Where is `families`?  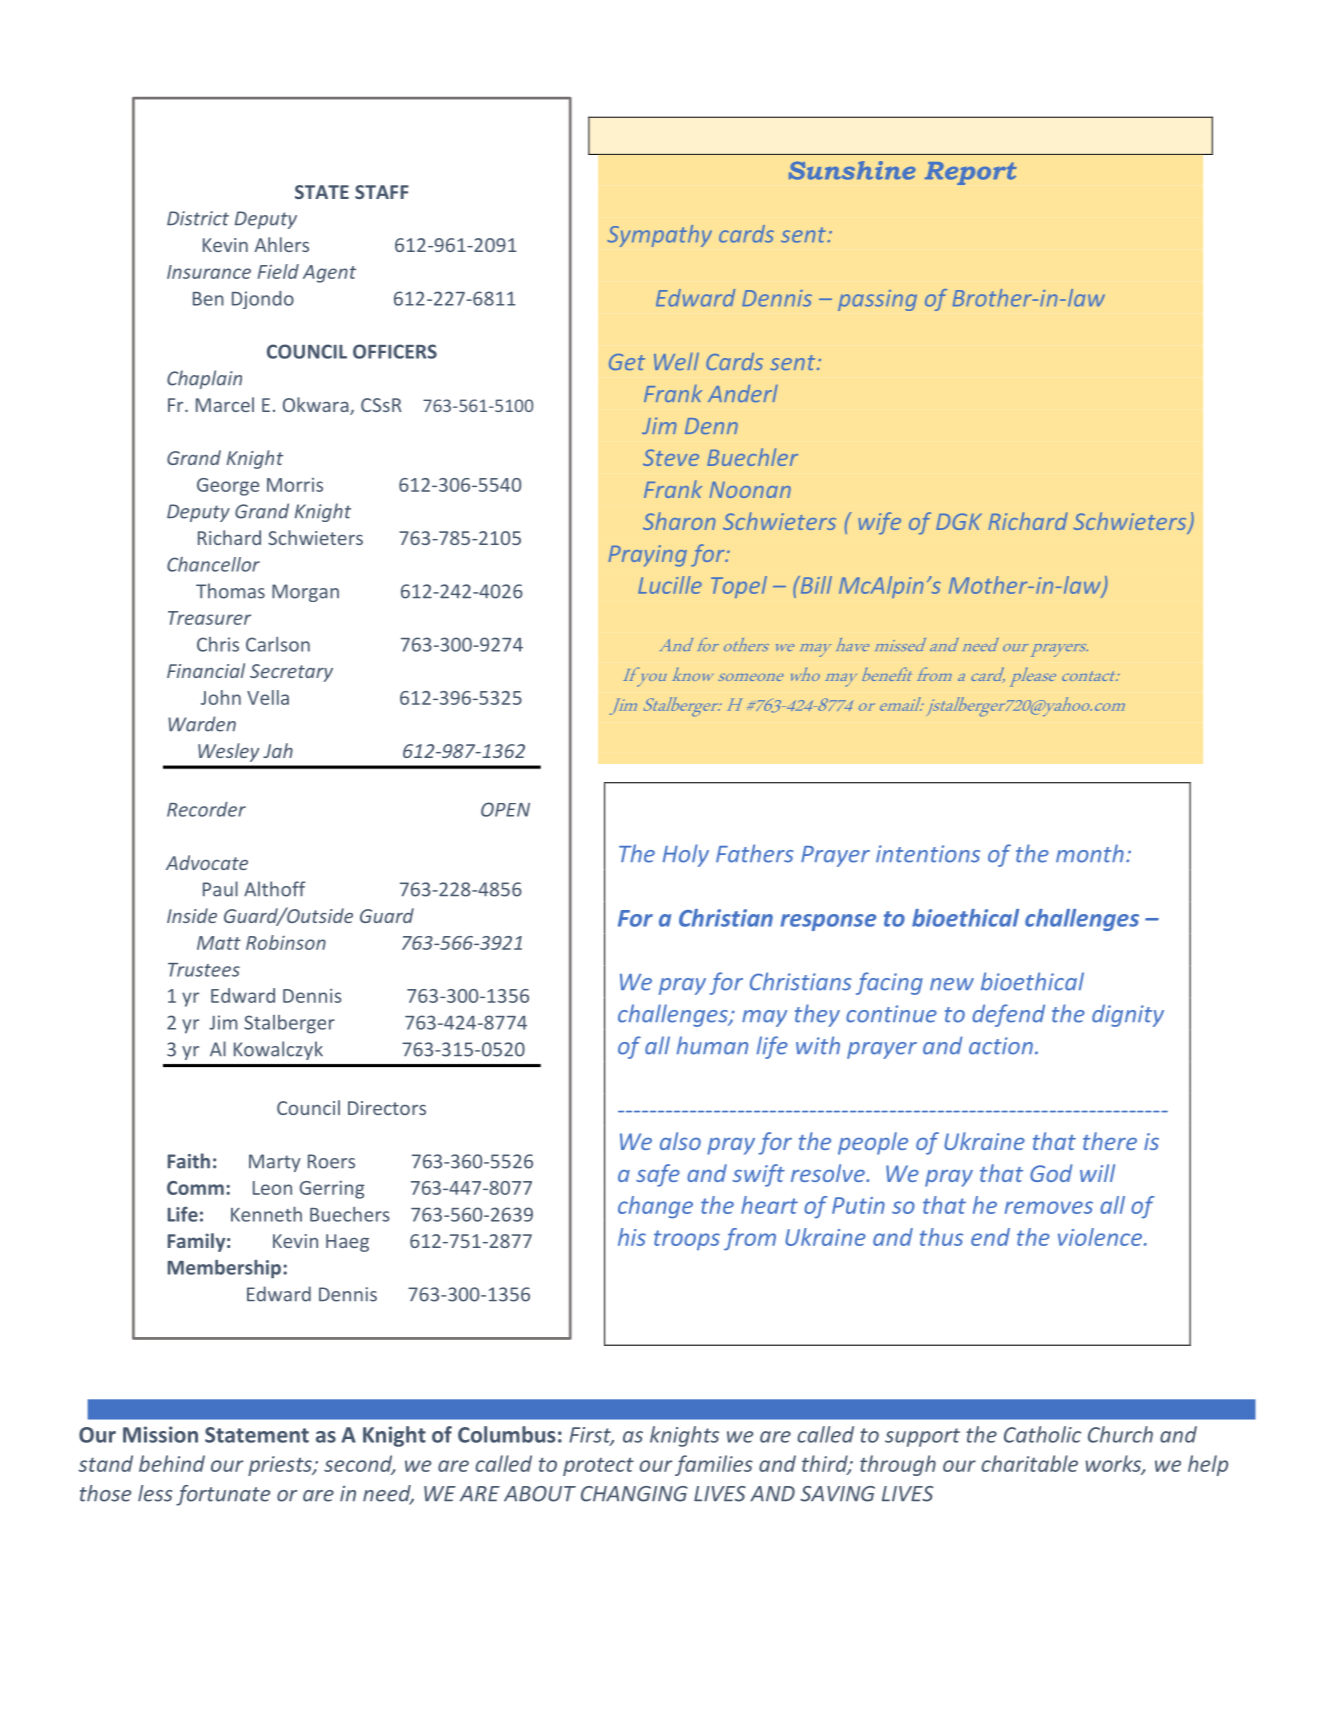 families is located at coordinates (714, 1465).
